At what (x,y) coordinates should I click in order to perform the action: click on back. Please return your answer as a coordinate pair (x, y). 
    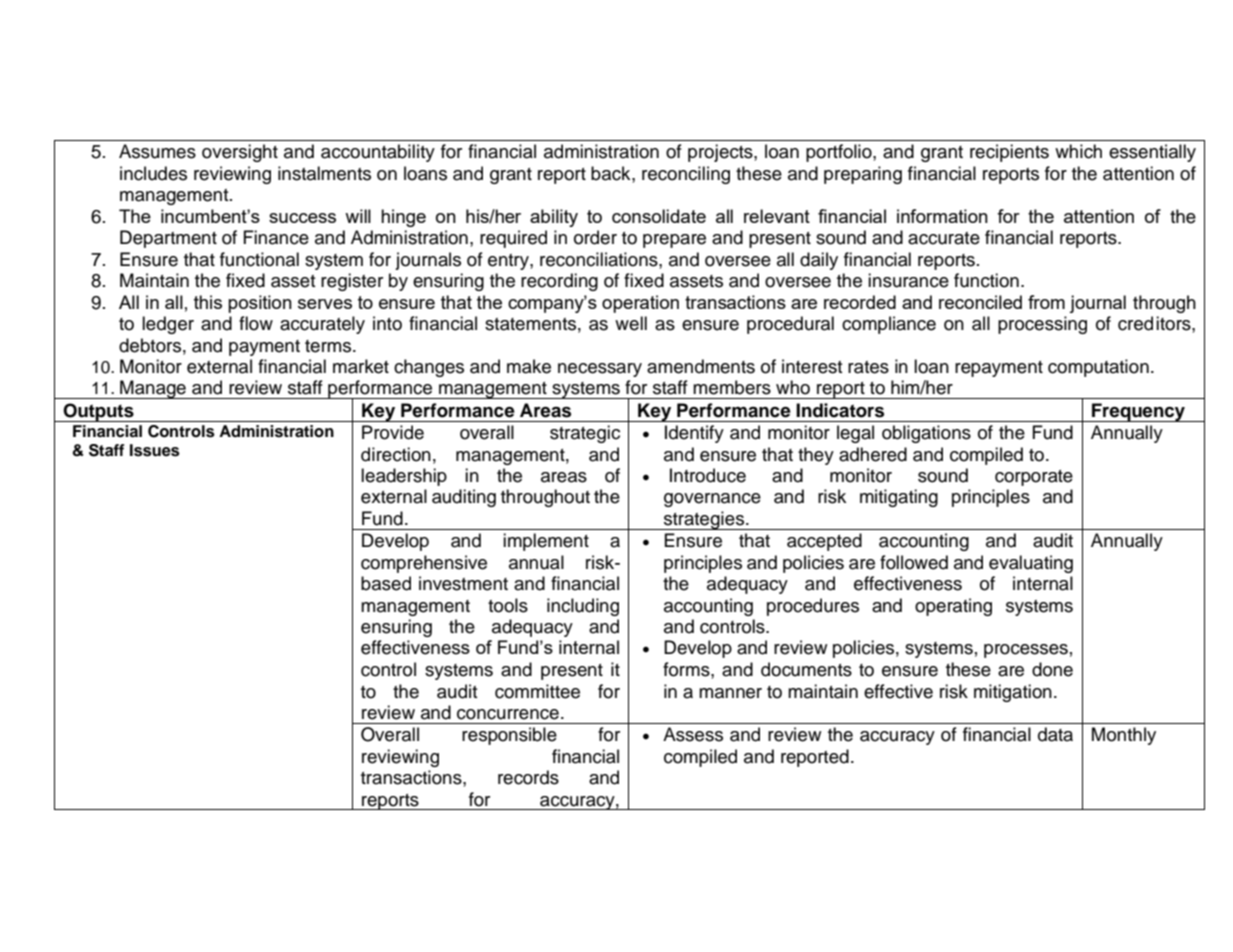
    Looking at the image, I should click on (612, 173).
